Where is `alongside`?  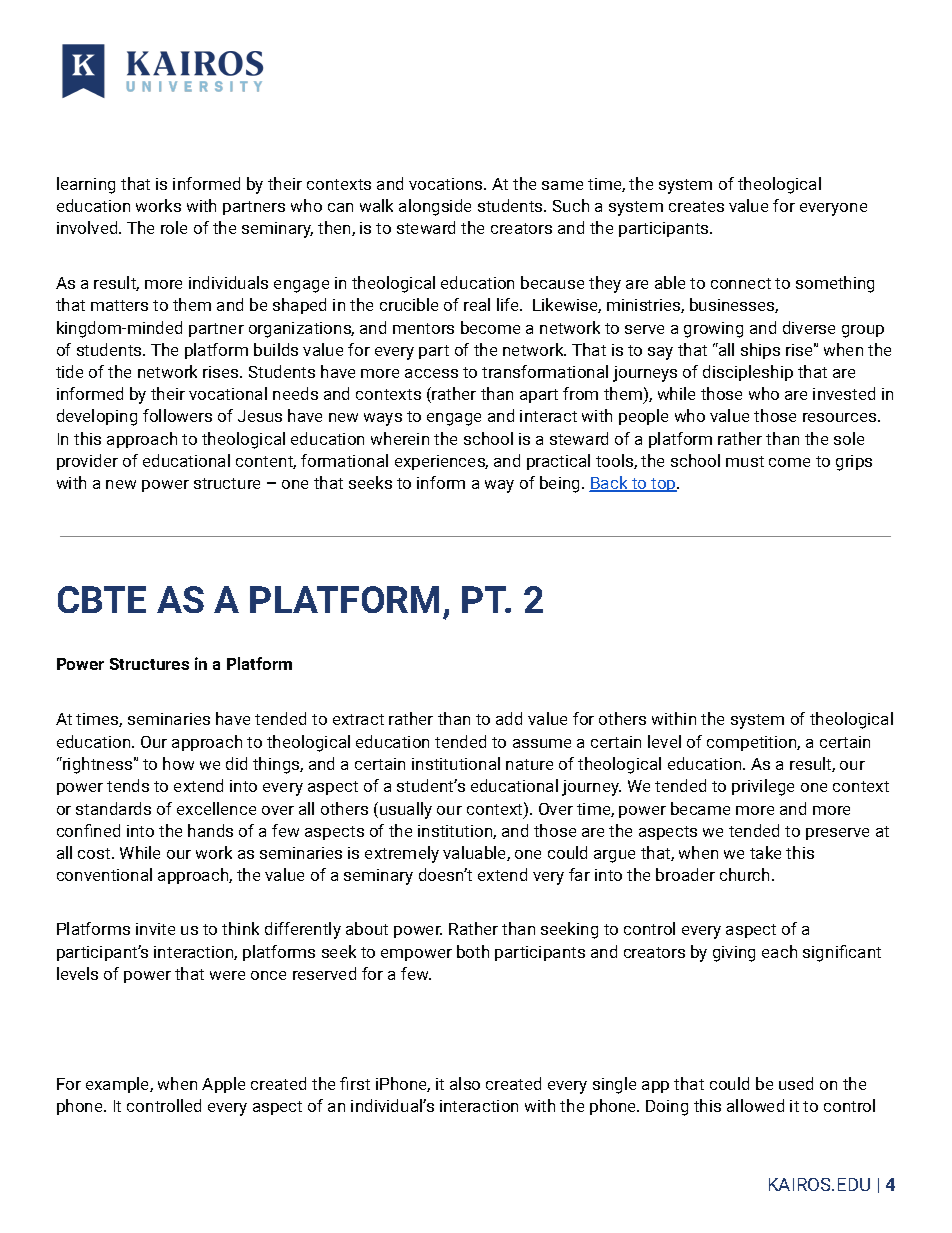
alongside is located at coordinates (435, 207).
